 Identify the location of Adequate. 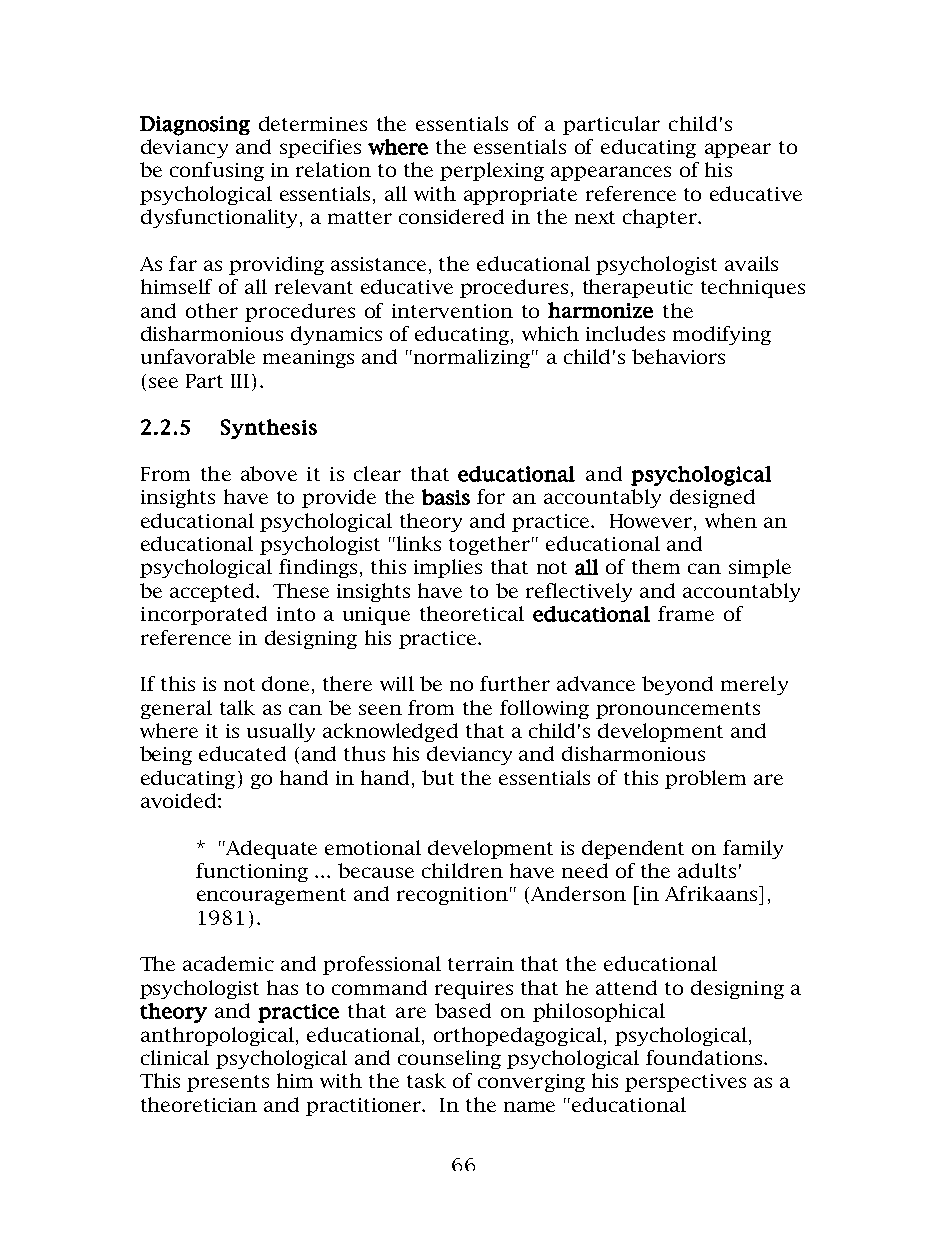
(271, 849).
